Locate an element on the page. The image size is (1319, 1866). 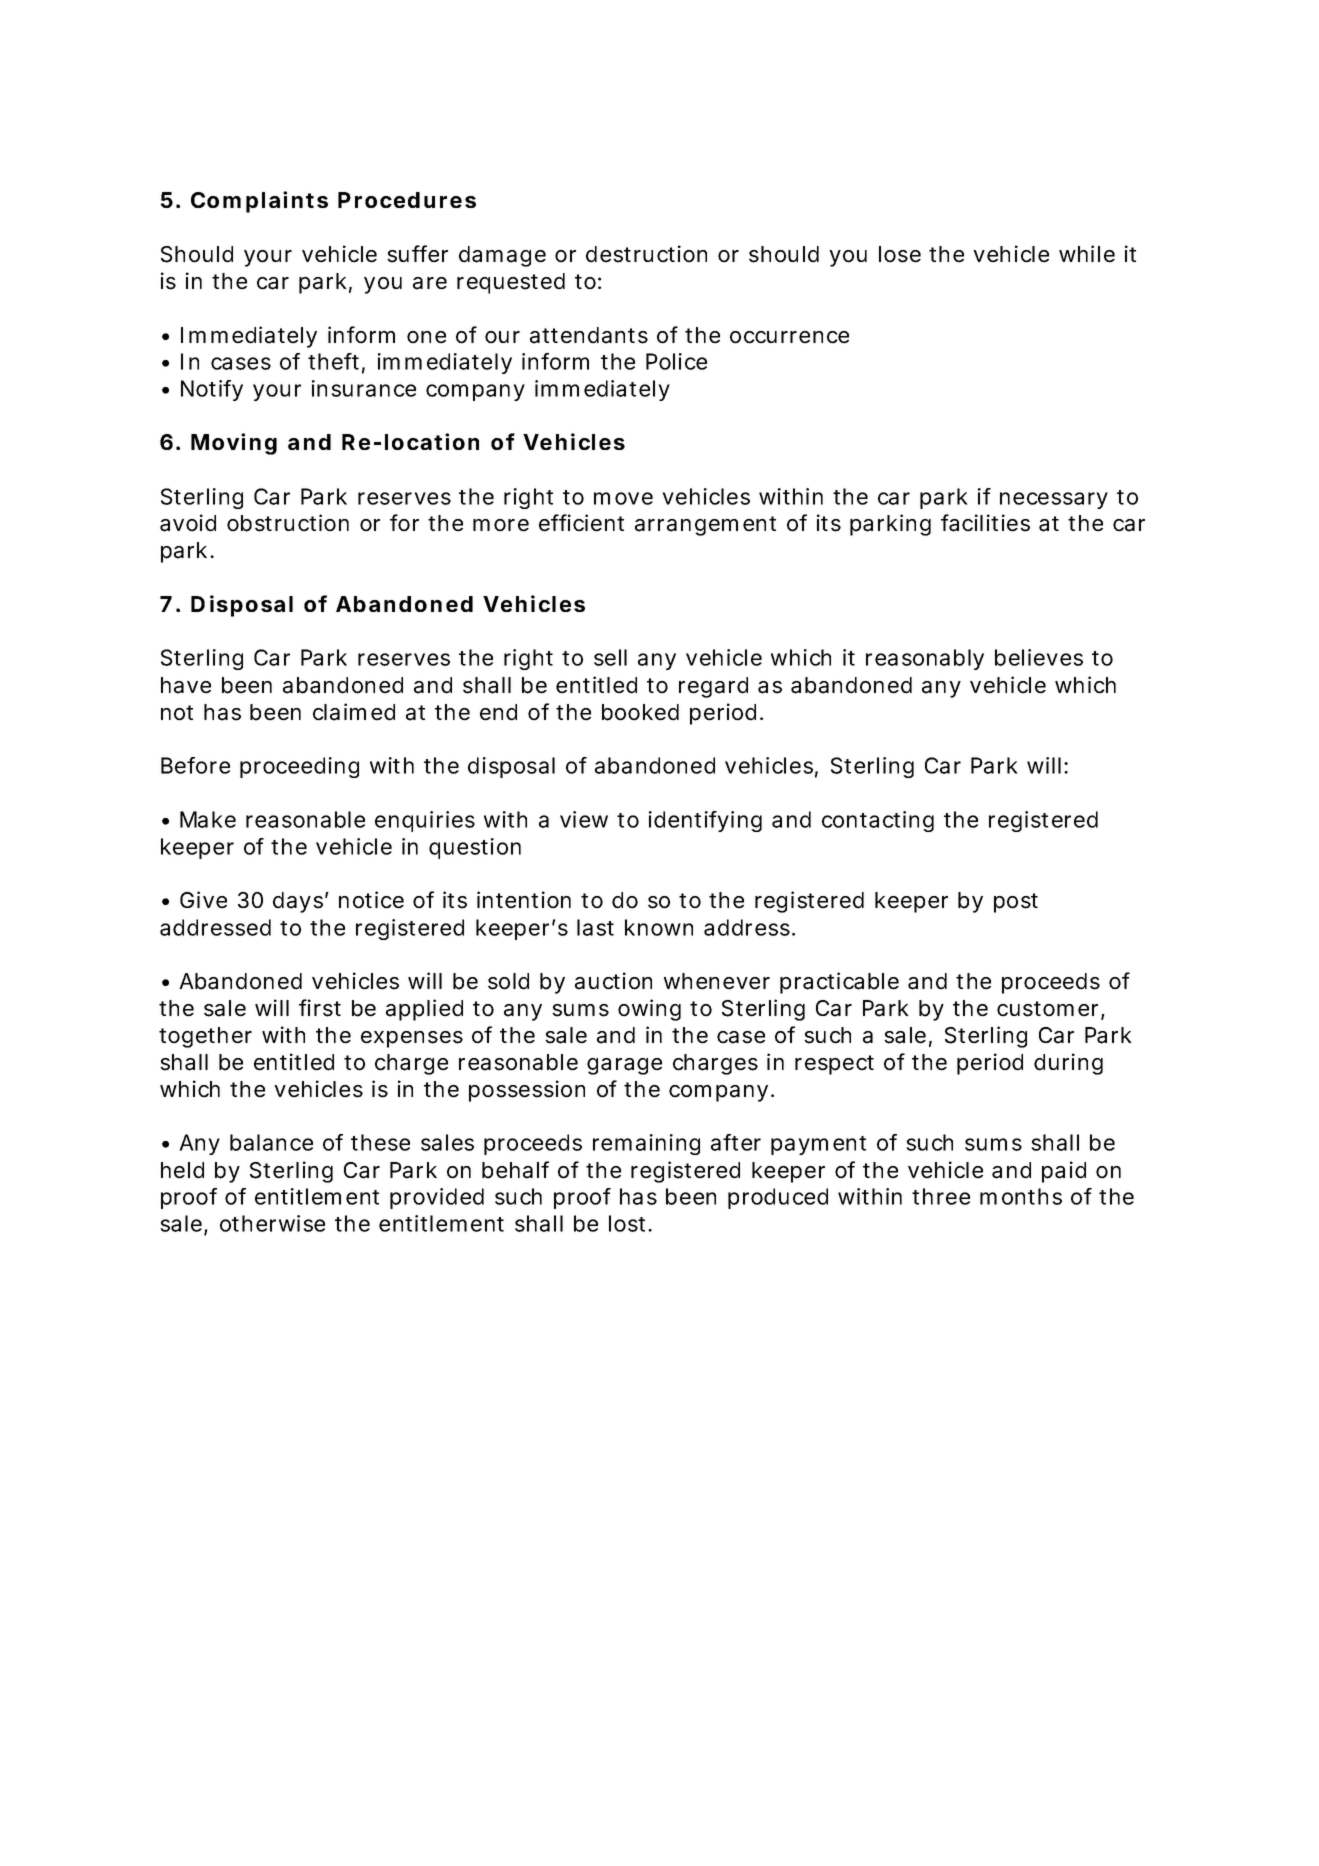
obstruction is located at coordinates (288, 523).
